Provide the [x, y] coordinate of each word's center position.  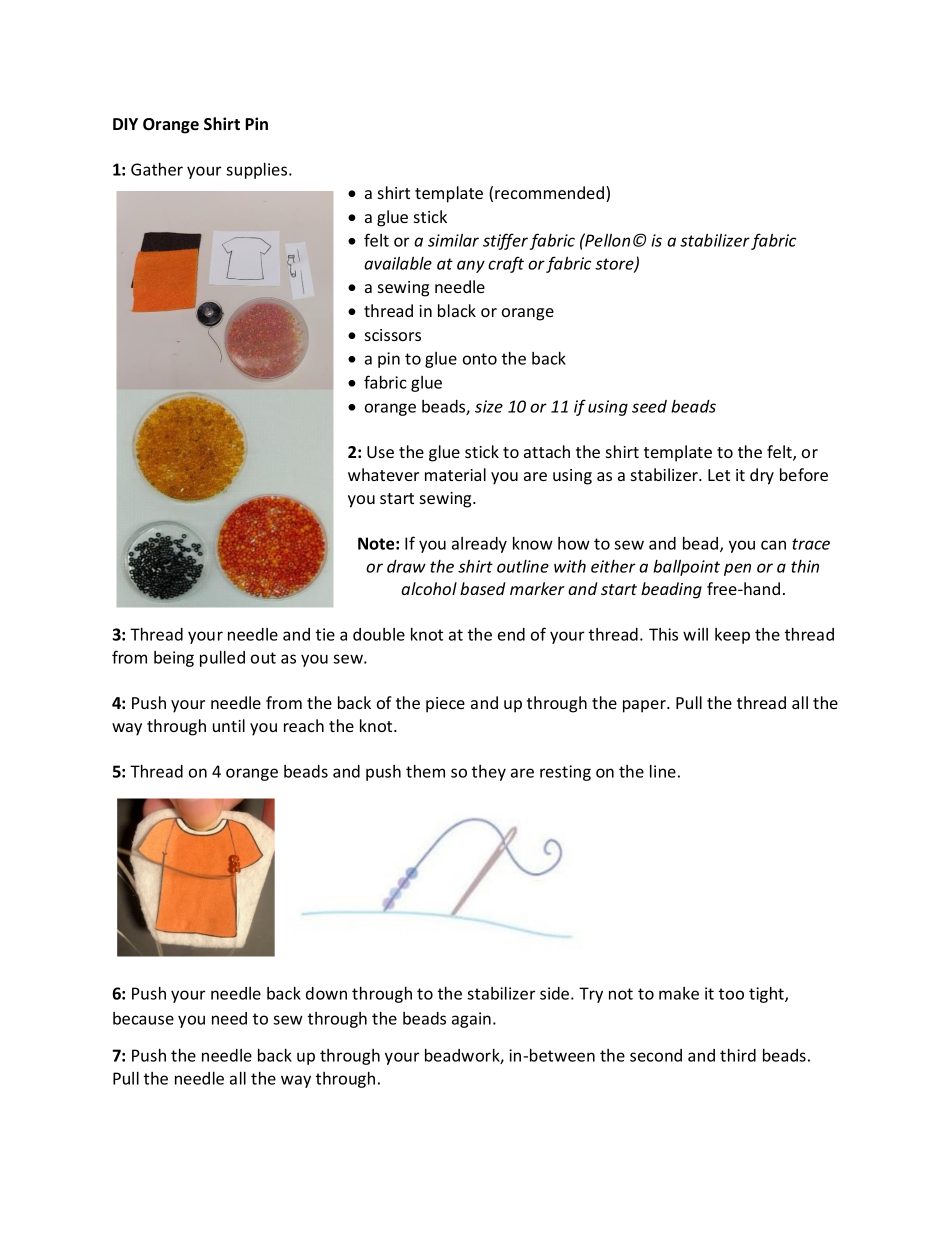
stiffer [505, 241]
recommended [551, 194]
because [143, 1018]
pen [737, 569]
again [471, 1020]
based [482, 588]
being [174, 659]
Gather [157, 169]
